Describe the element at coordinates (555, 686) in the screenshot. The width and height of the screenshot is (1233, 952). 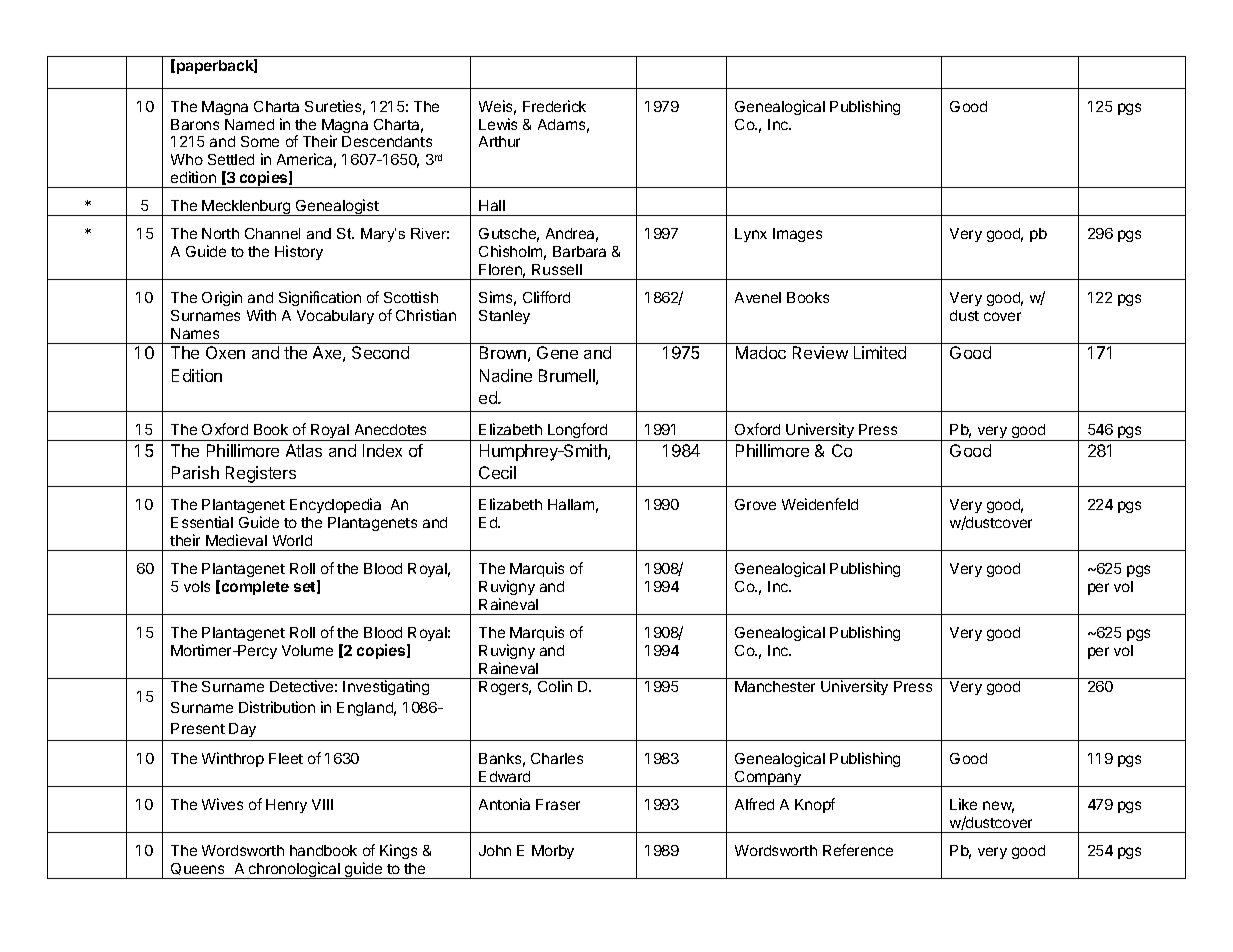
I see `Colin` at that location.
